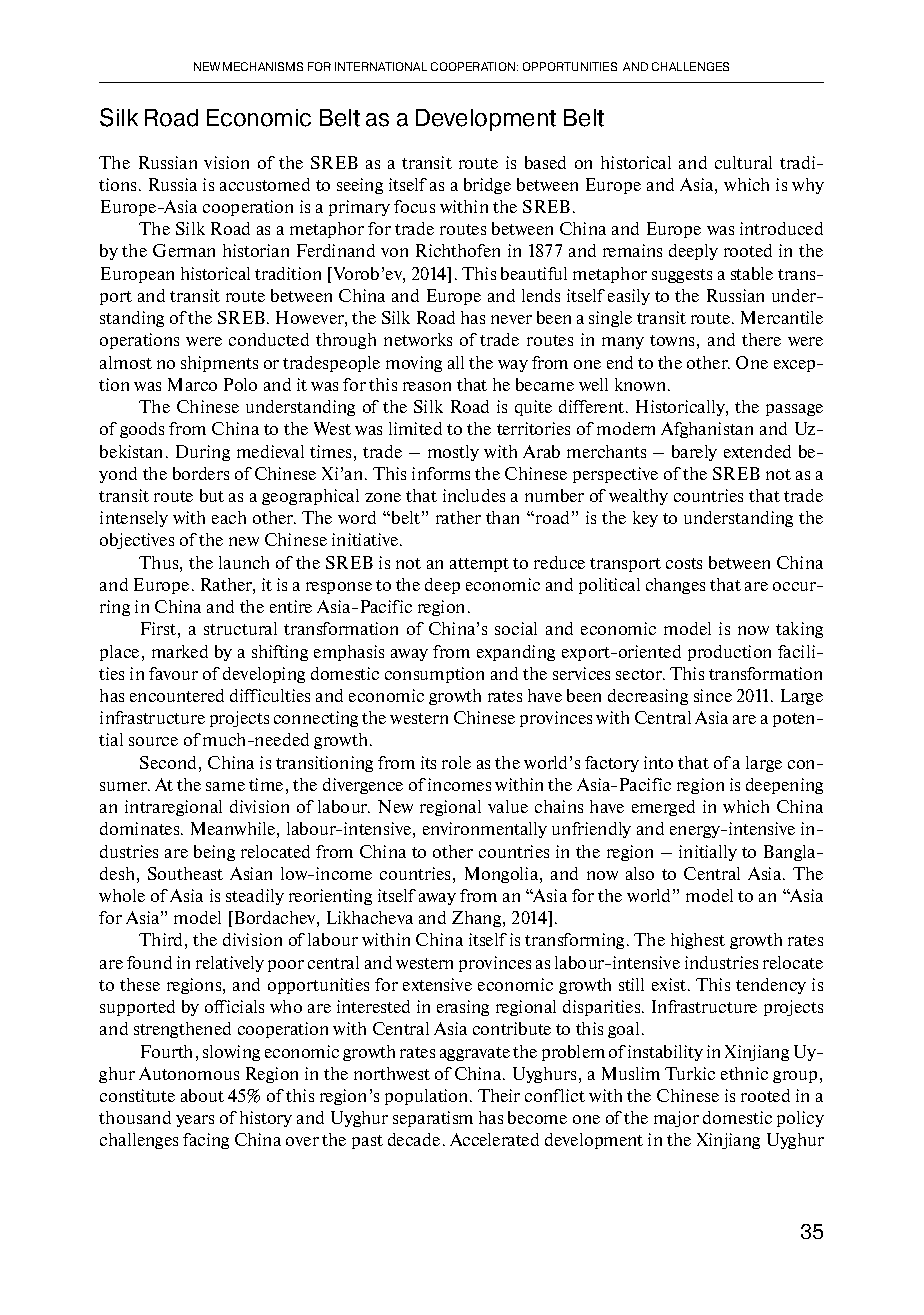 The image size is (924, 1315). What do you see at coordinates (433, 1119) in the document?
I see `separatism` at bounding box center [433, 1119].
